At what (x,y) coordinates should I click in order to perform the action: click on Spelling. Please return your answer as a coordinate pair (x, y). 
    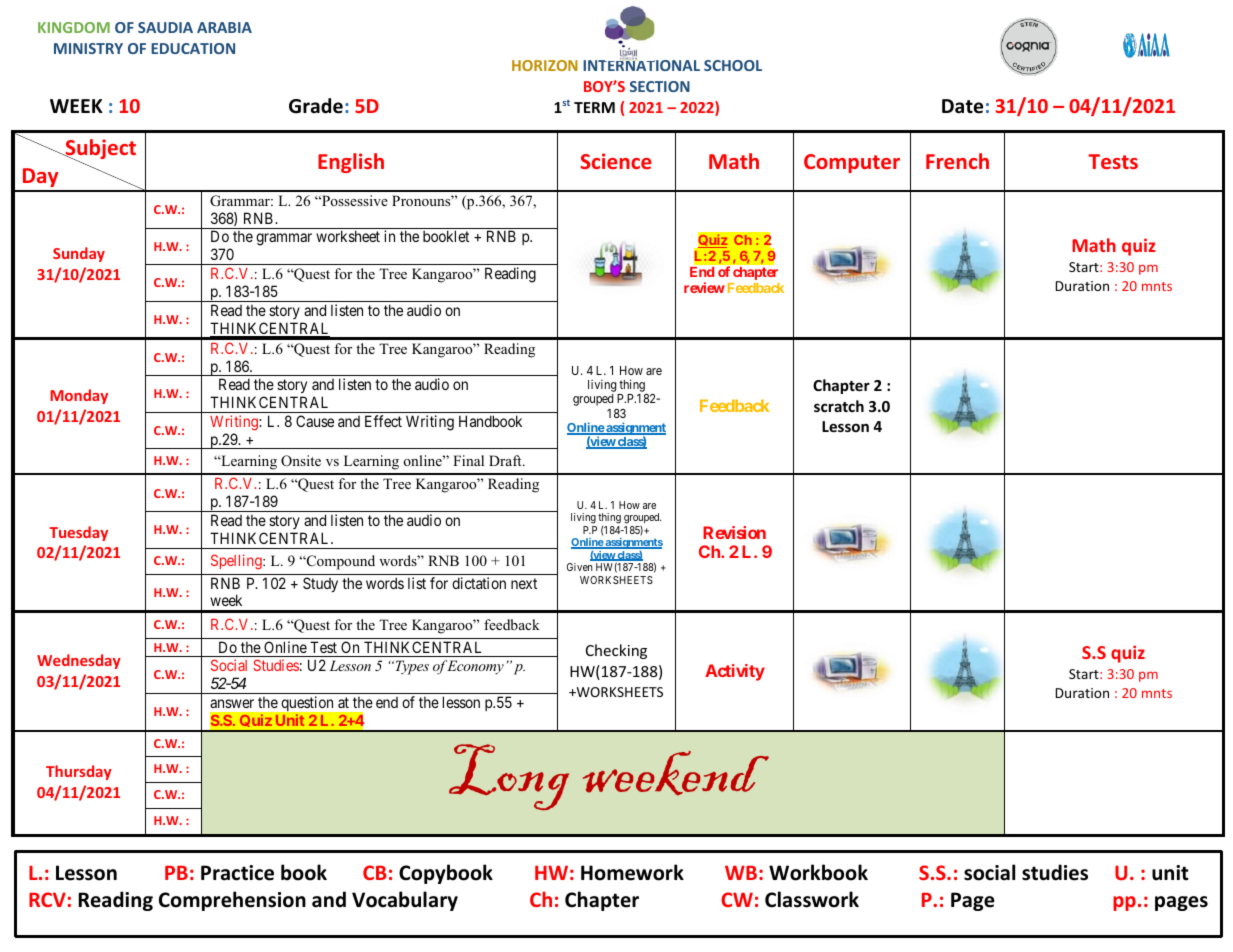
    Looking at the image, I should click on (237, 562).
